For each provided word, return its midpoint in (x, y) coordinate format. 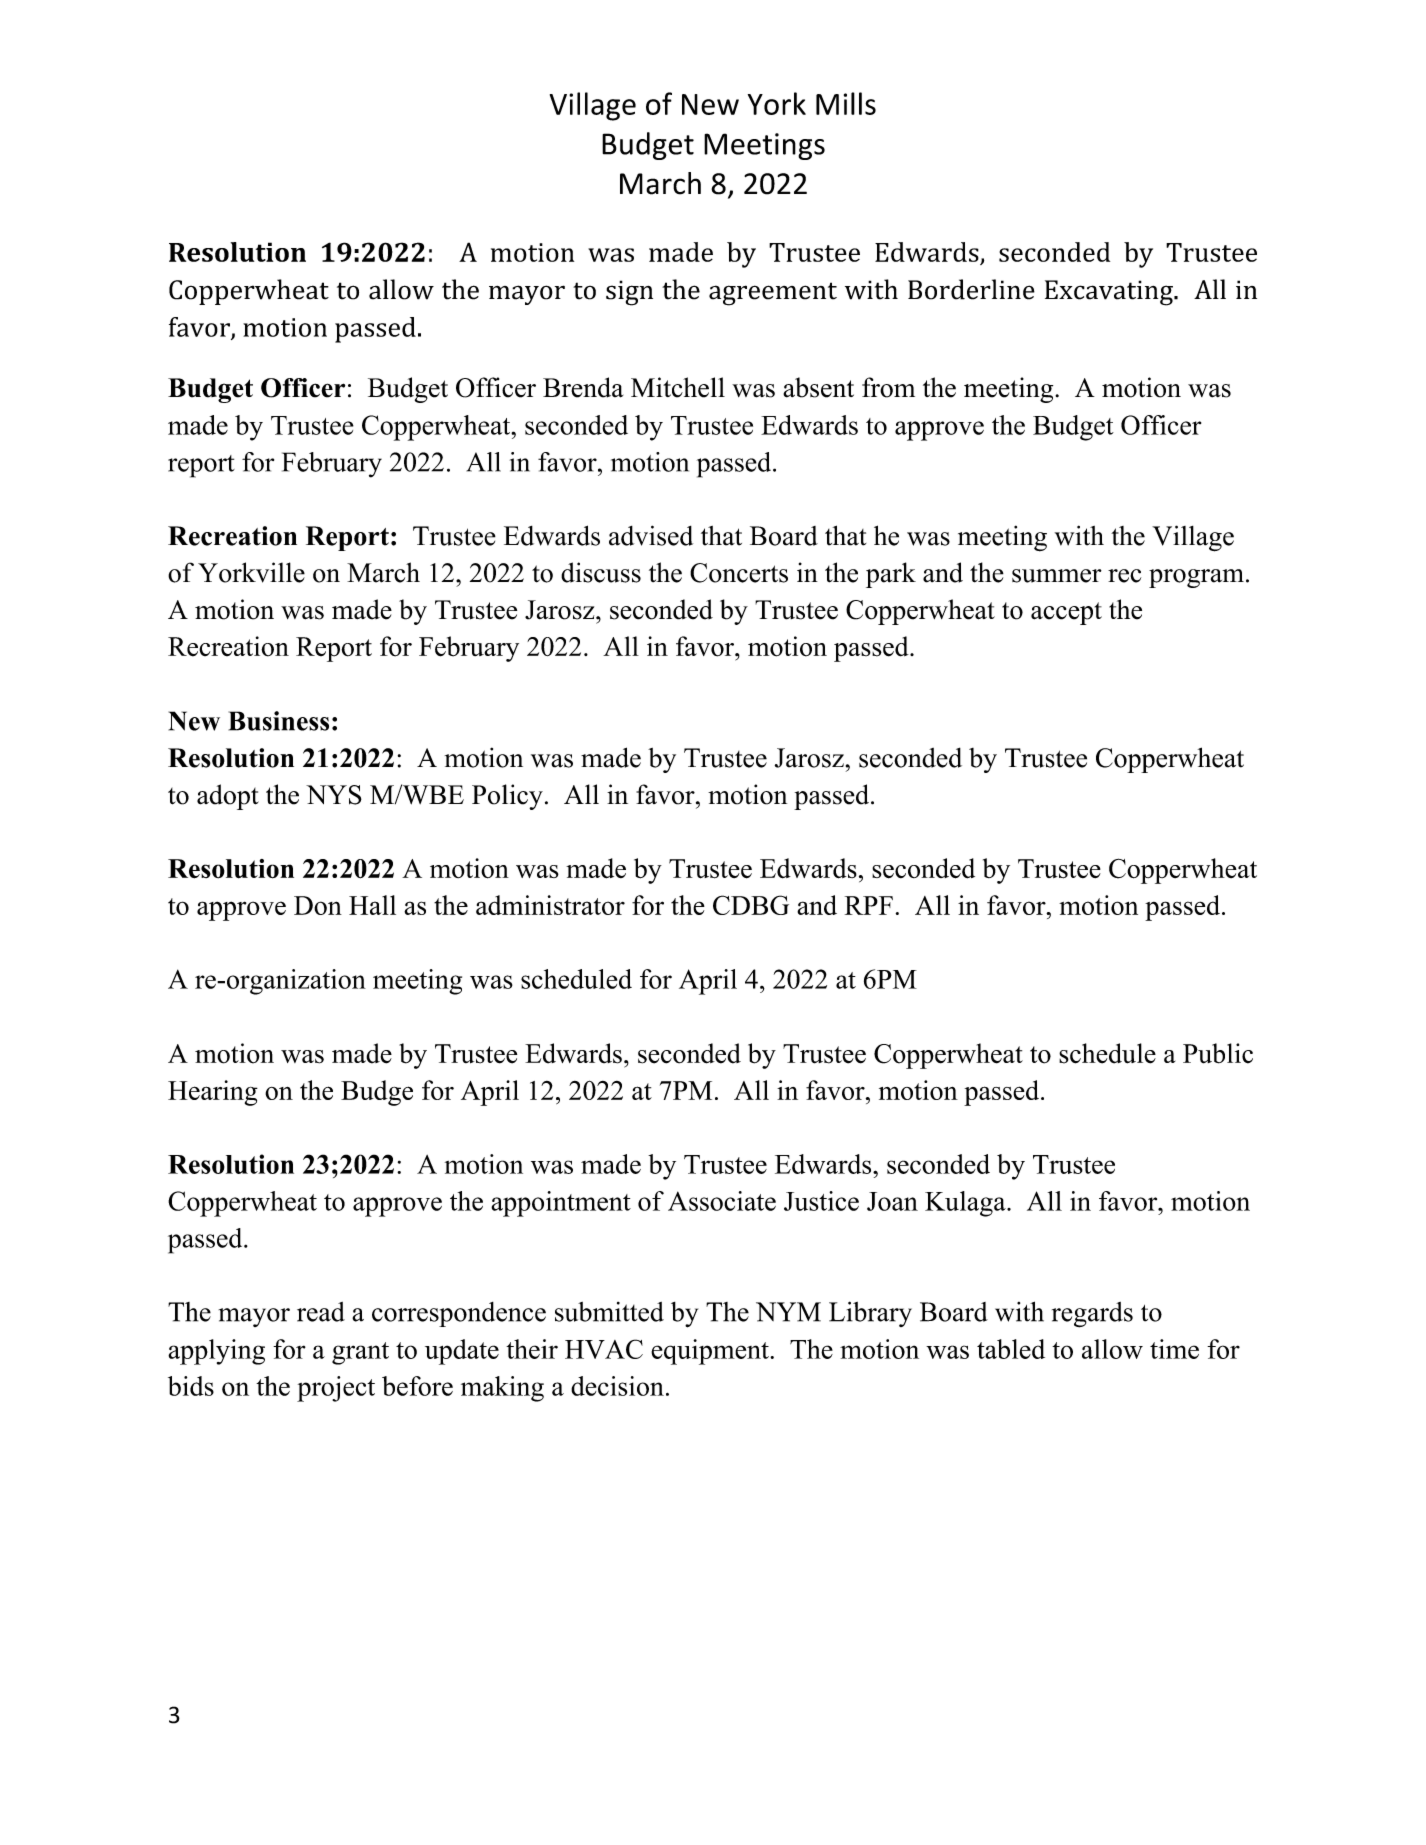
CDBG (751, 905)
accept (1066, 613)
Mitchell (678, 387)
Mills (846, 103)
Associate (722, 1201)
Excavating (1110, 293)
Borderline (971, 289)
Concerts (739, 573)
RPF (869, 905)
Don (318, 905)
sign (629, 293)
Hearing (213, 1093)
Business (279, 721)
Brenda (583, 387)
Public (1218, 1053)
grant (360, 1353)
